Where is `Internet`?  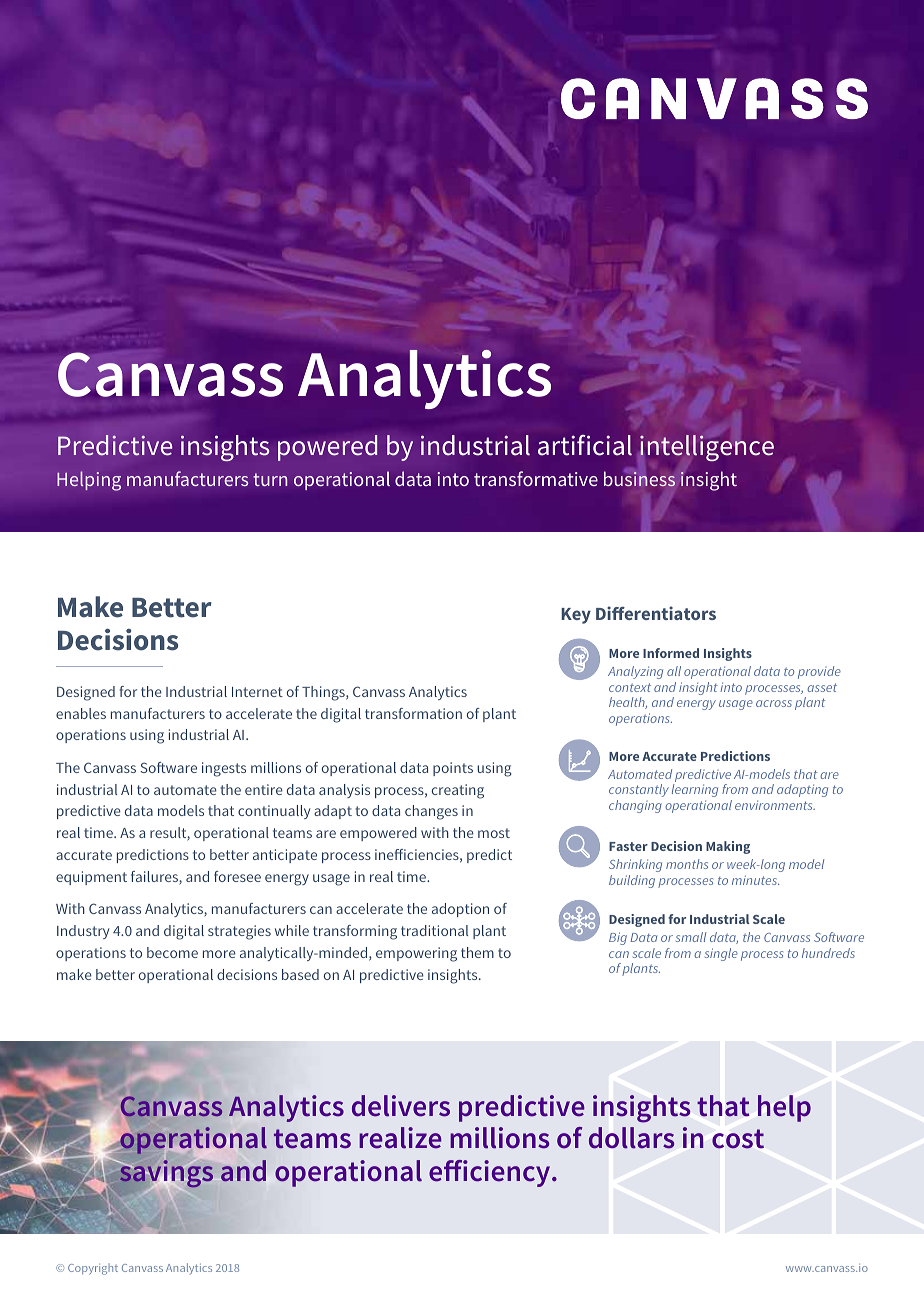
Internet is located at coordinates (257, 692).
